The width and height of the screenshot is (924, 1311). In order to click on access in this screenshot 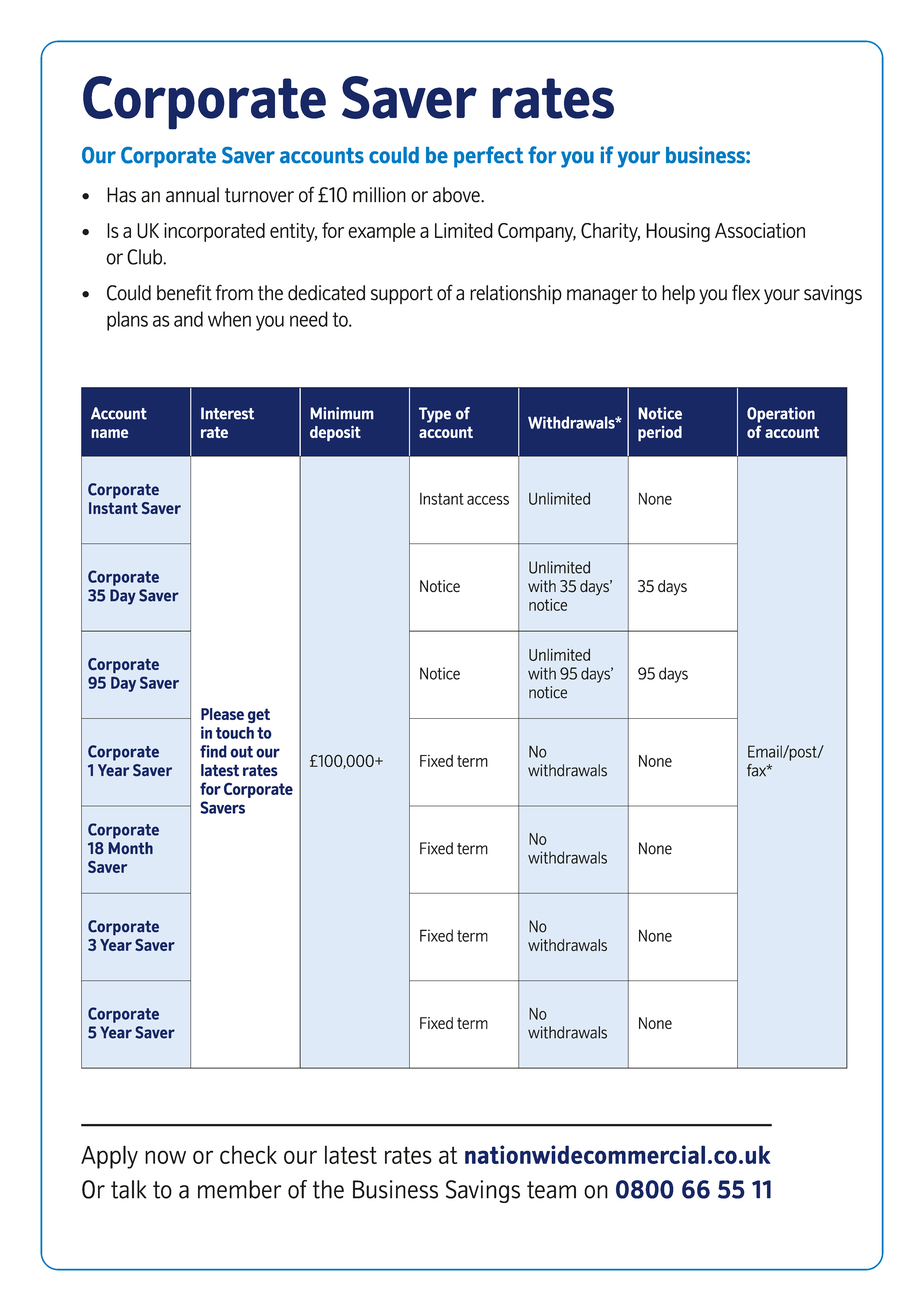, I will do `click(488, 500)`.
